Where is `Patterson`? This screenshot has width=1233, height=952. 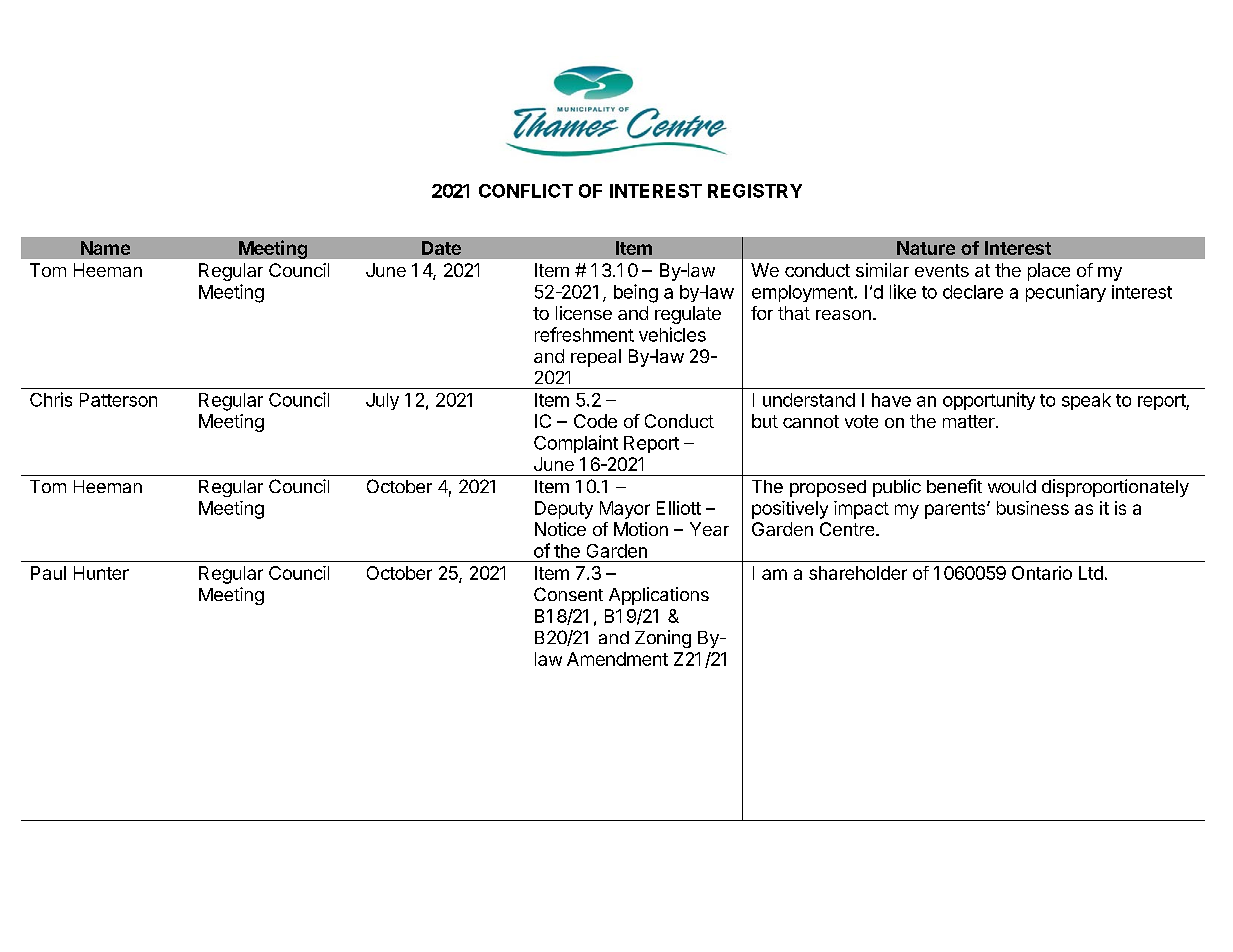
Patterson is located at coordinates (118, 400).
